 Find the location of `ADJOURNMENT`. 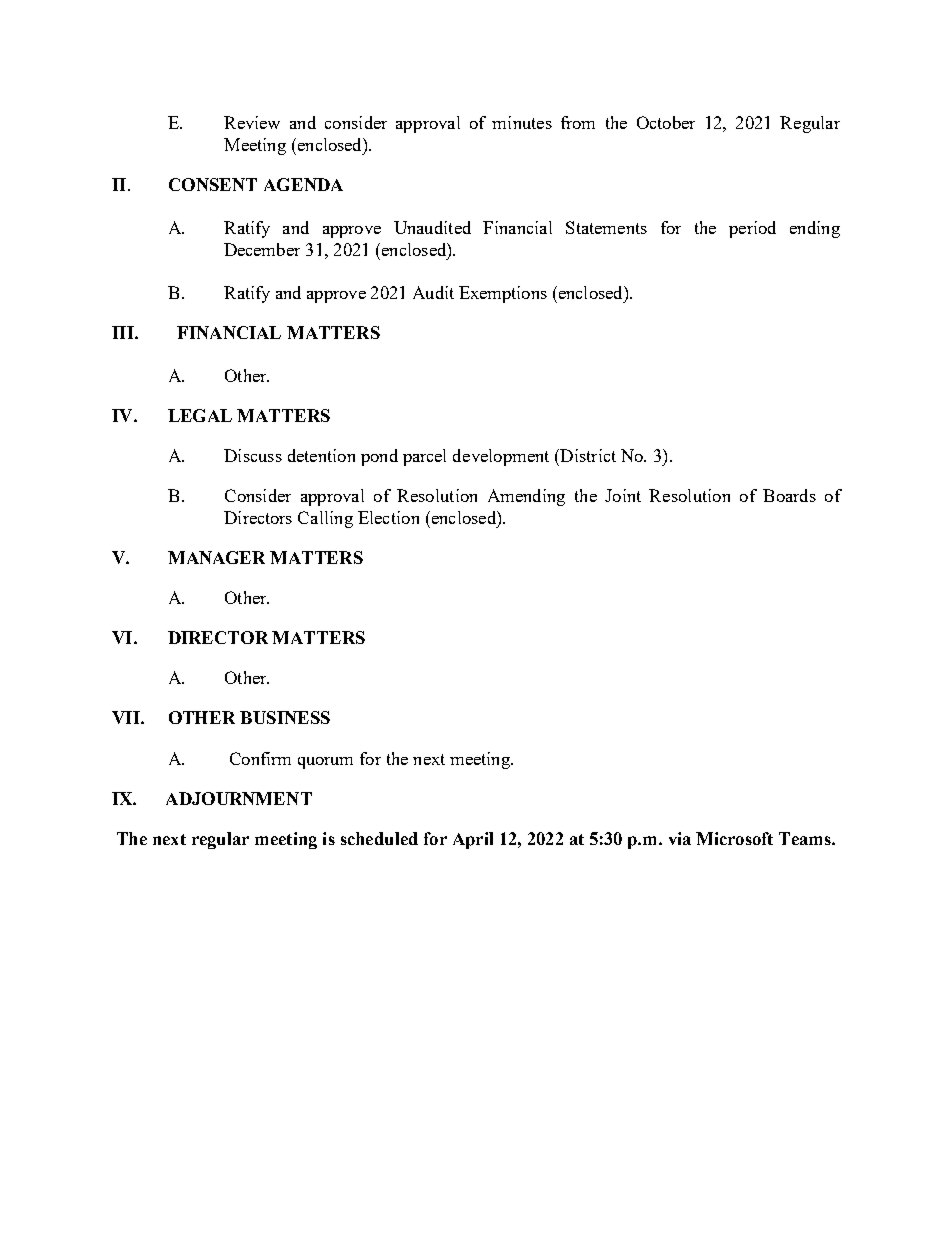

ADJOURNMENT is located at coordinates (239, 798).
